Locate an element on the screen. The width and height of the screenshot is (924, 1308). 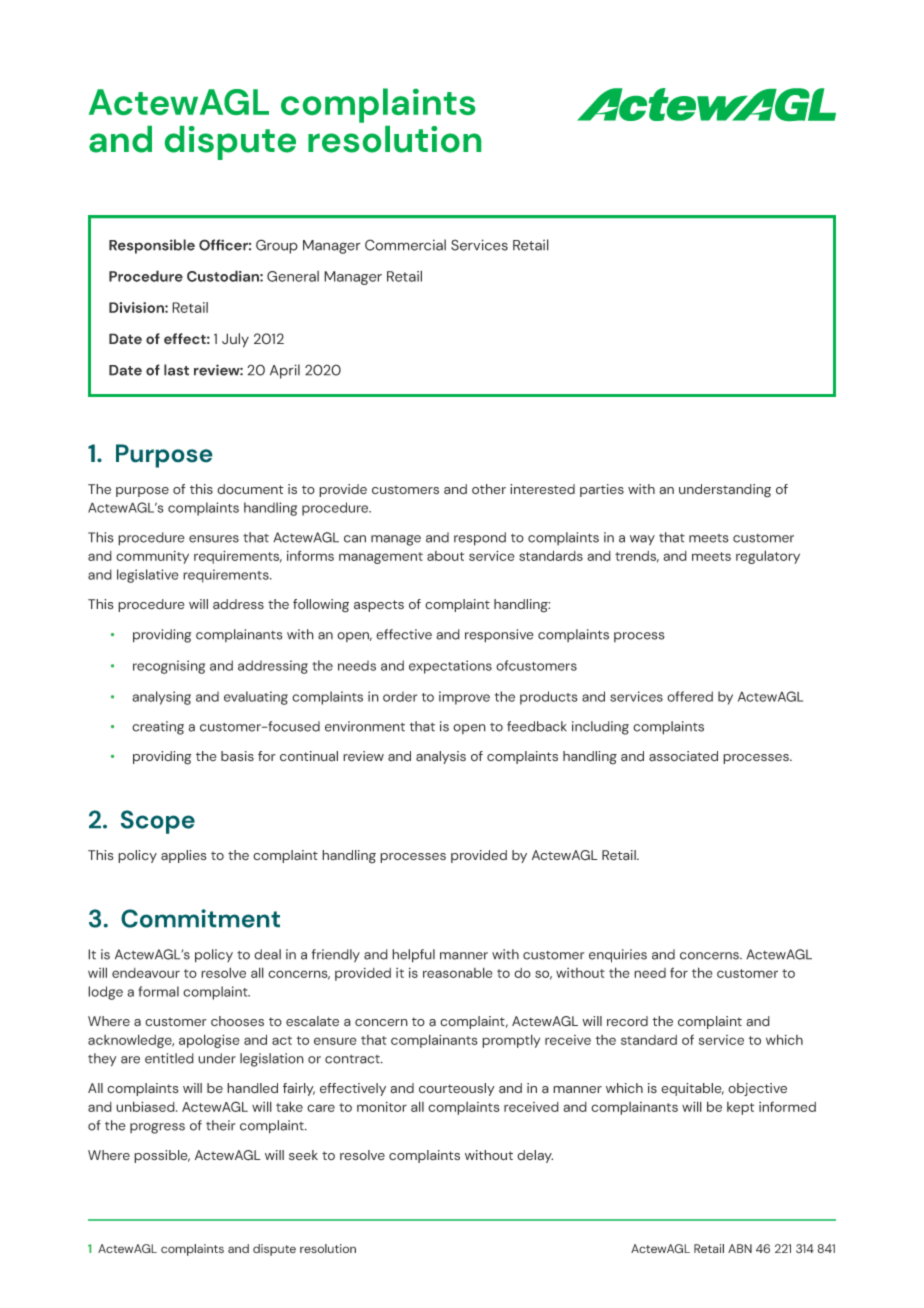
ABN is located at coordinates (740, 1248).
